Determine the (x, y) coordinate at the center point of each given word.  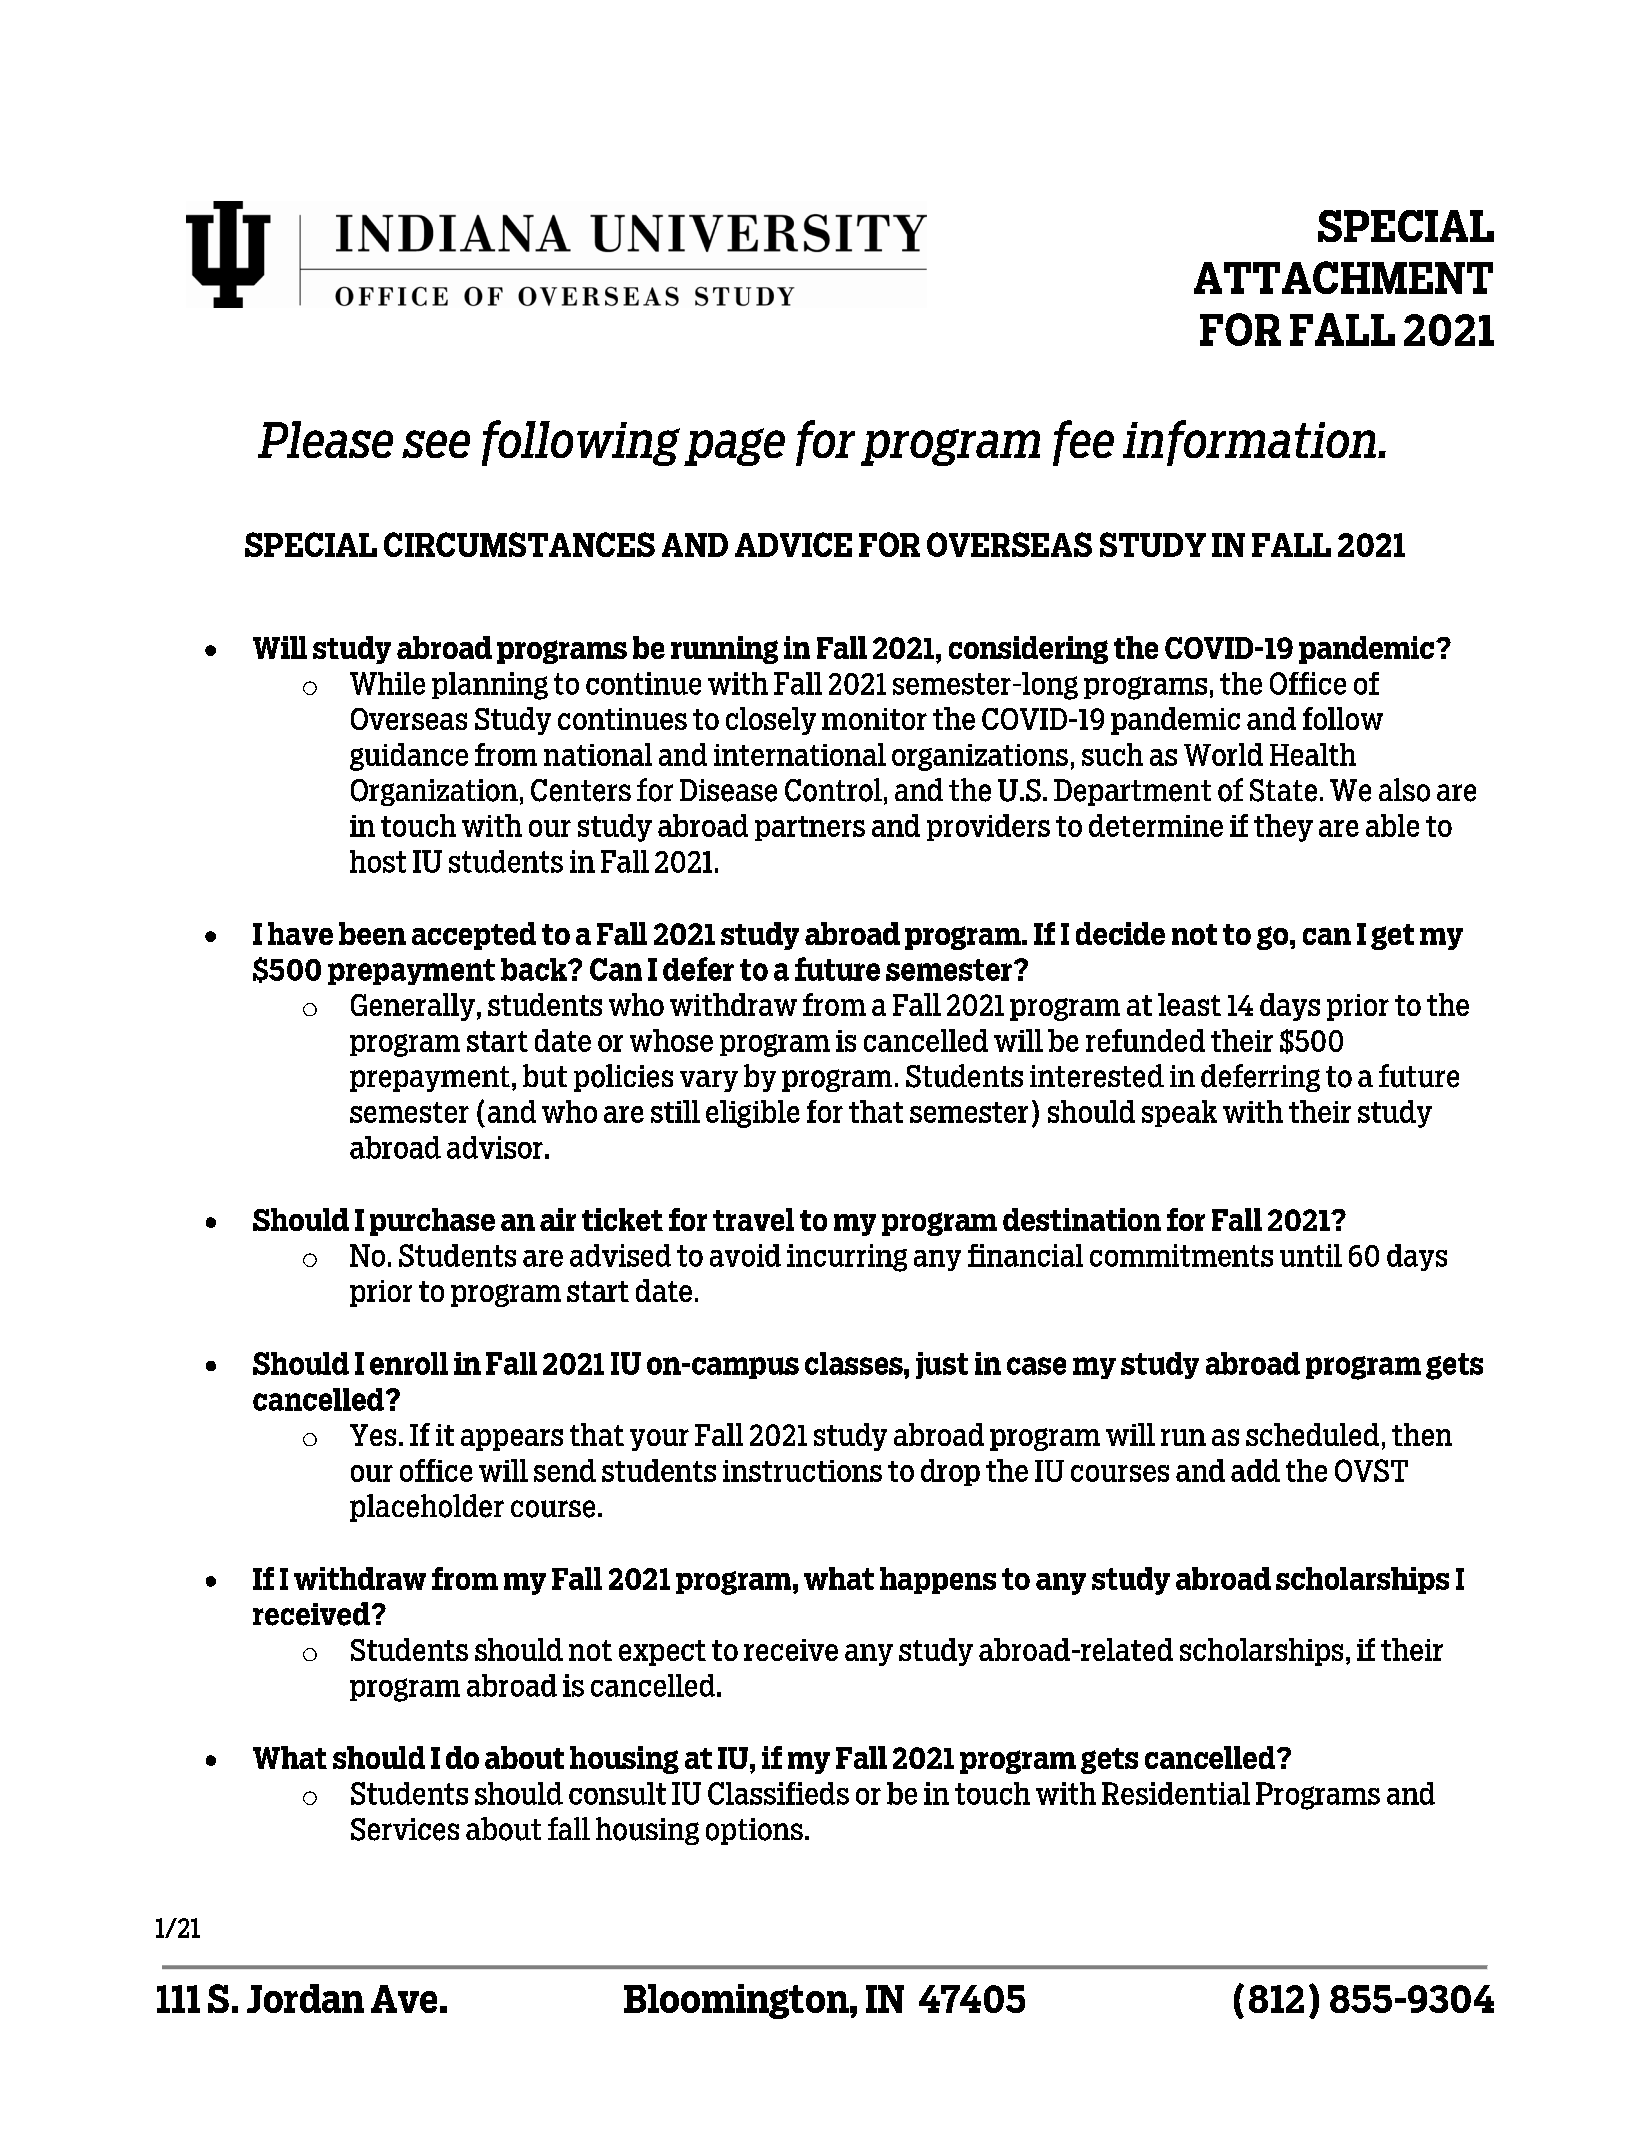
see (436, 444)
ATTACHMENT (1343, 277)
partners (810, 828)
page (734, 447)
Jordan (305, 1998)
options (754, 1831)
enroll (409, 1363)
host (378, 861)
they (1283, 828)
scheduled (1312, 1434)
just (942, 1365)
